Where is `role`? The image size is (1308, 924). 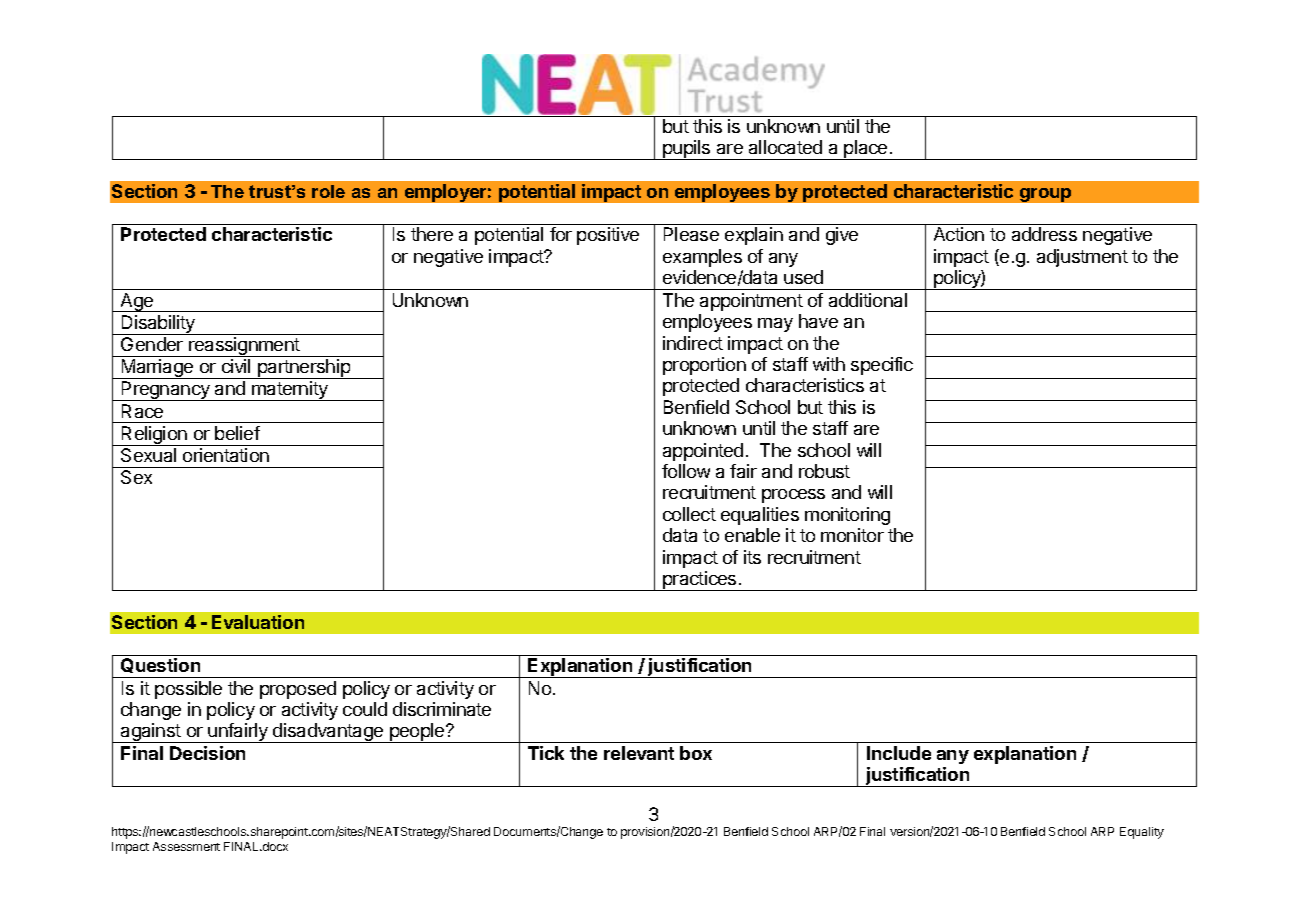 role is located at coordinates (328, 191).
